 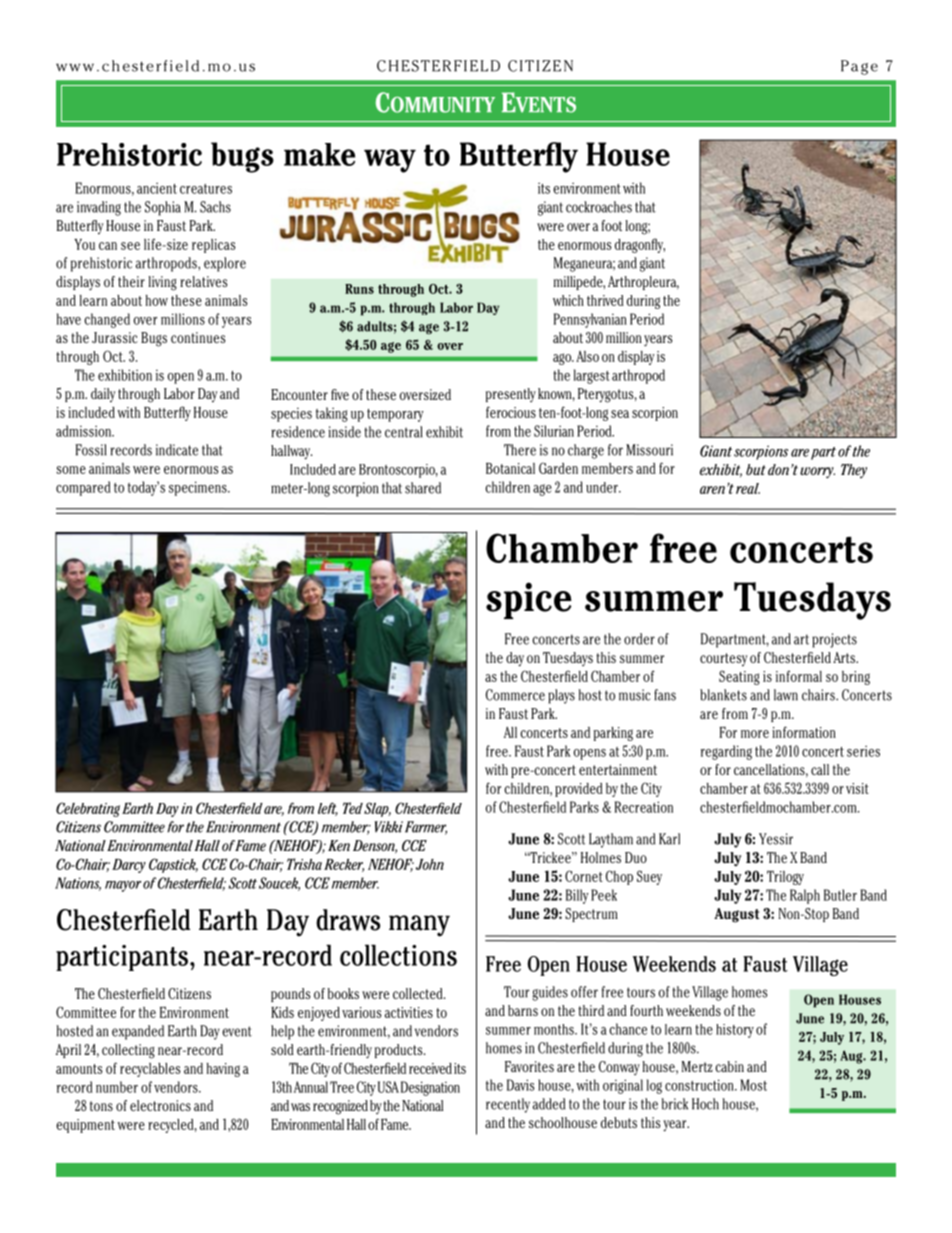 I want to click on projects, so click(x=834, y=640).
